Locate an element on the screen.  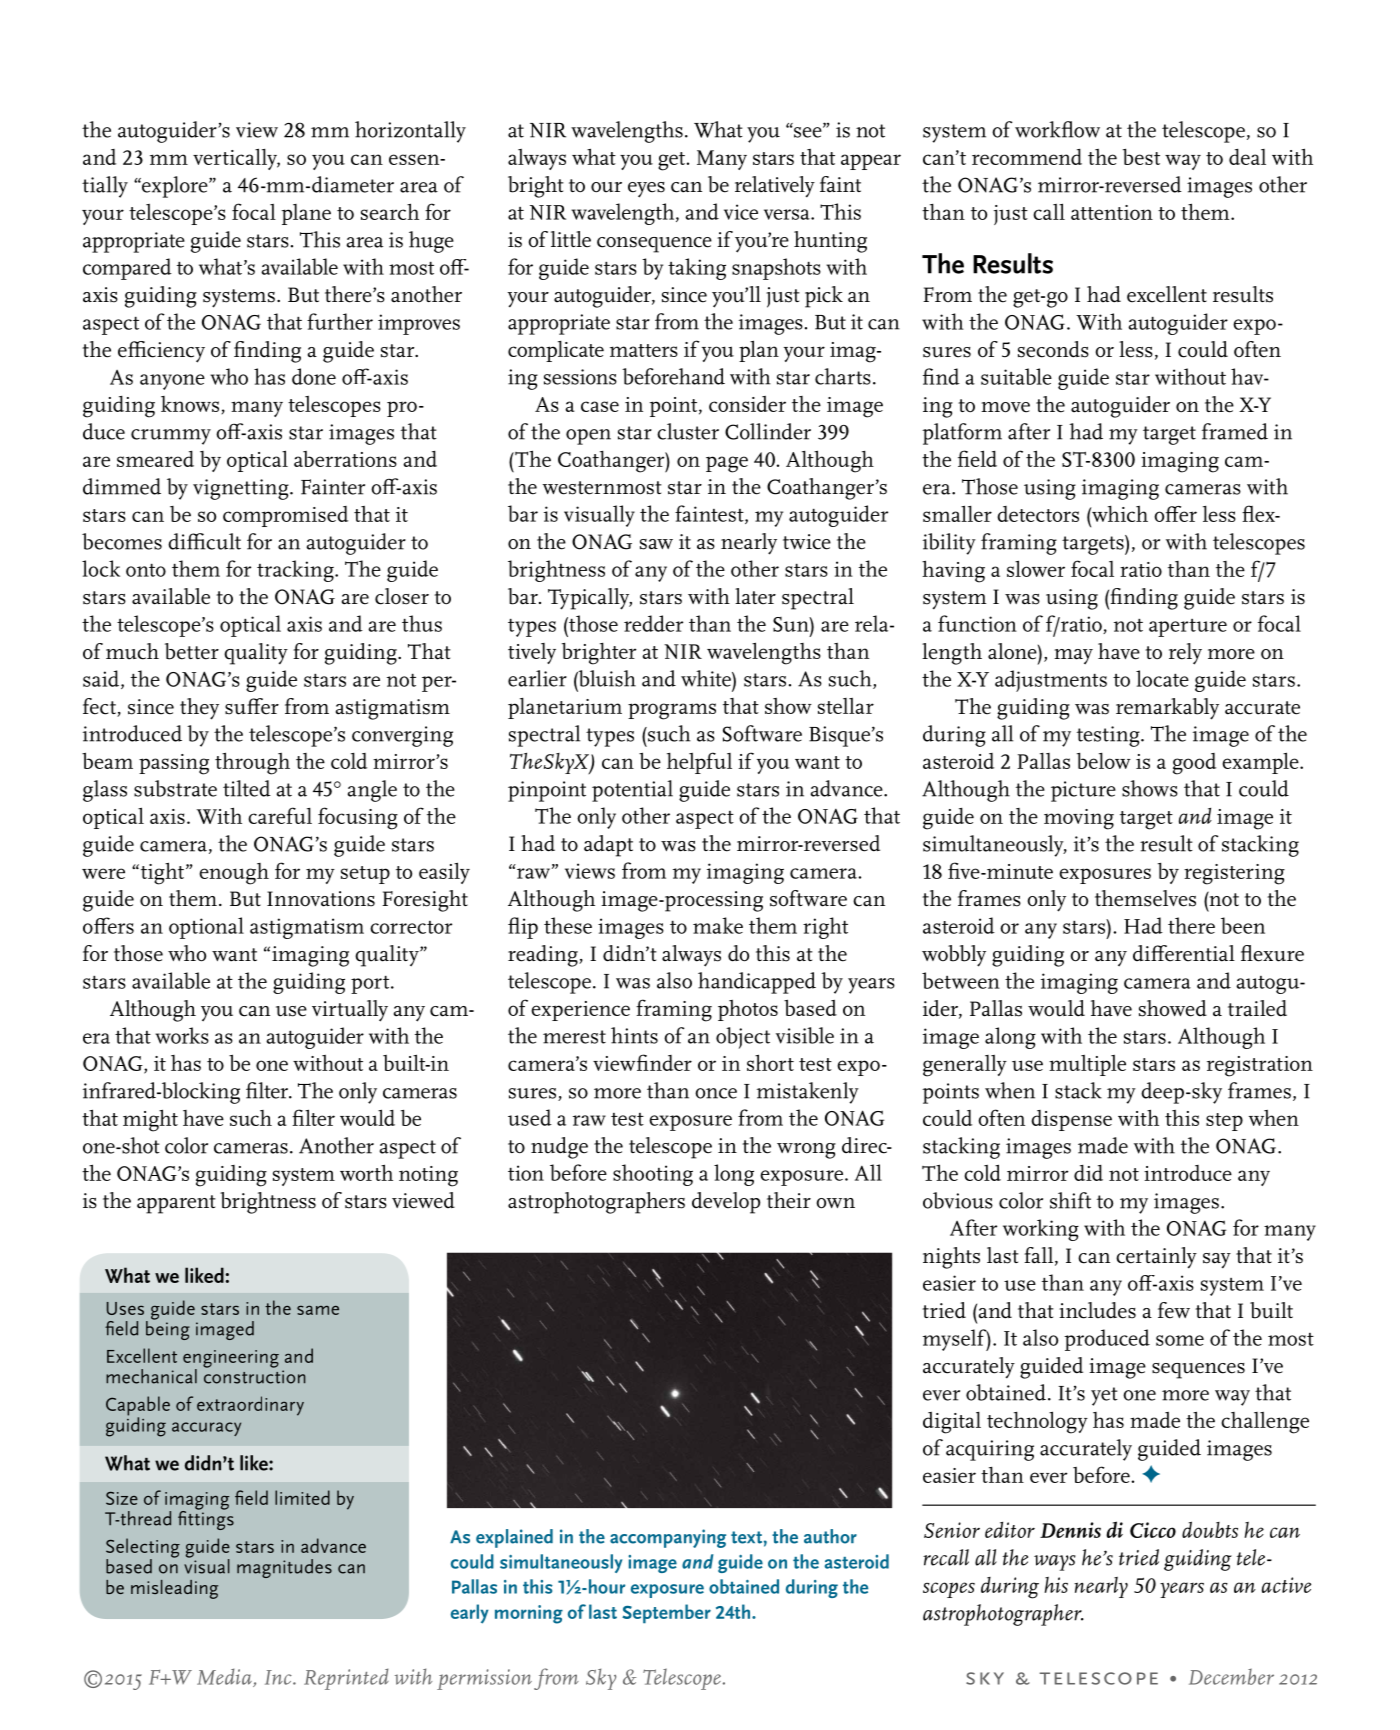
locate is located at coordinates (1162, 678).
